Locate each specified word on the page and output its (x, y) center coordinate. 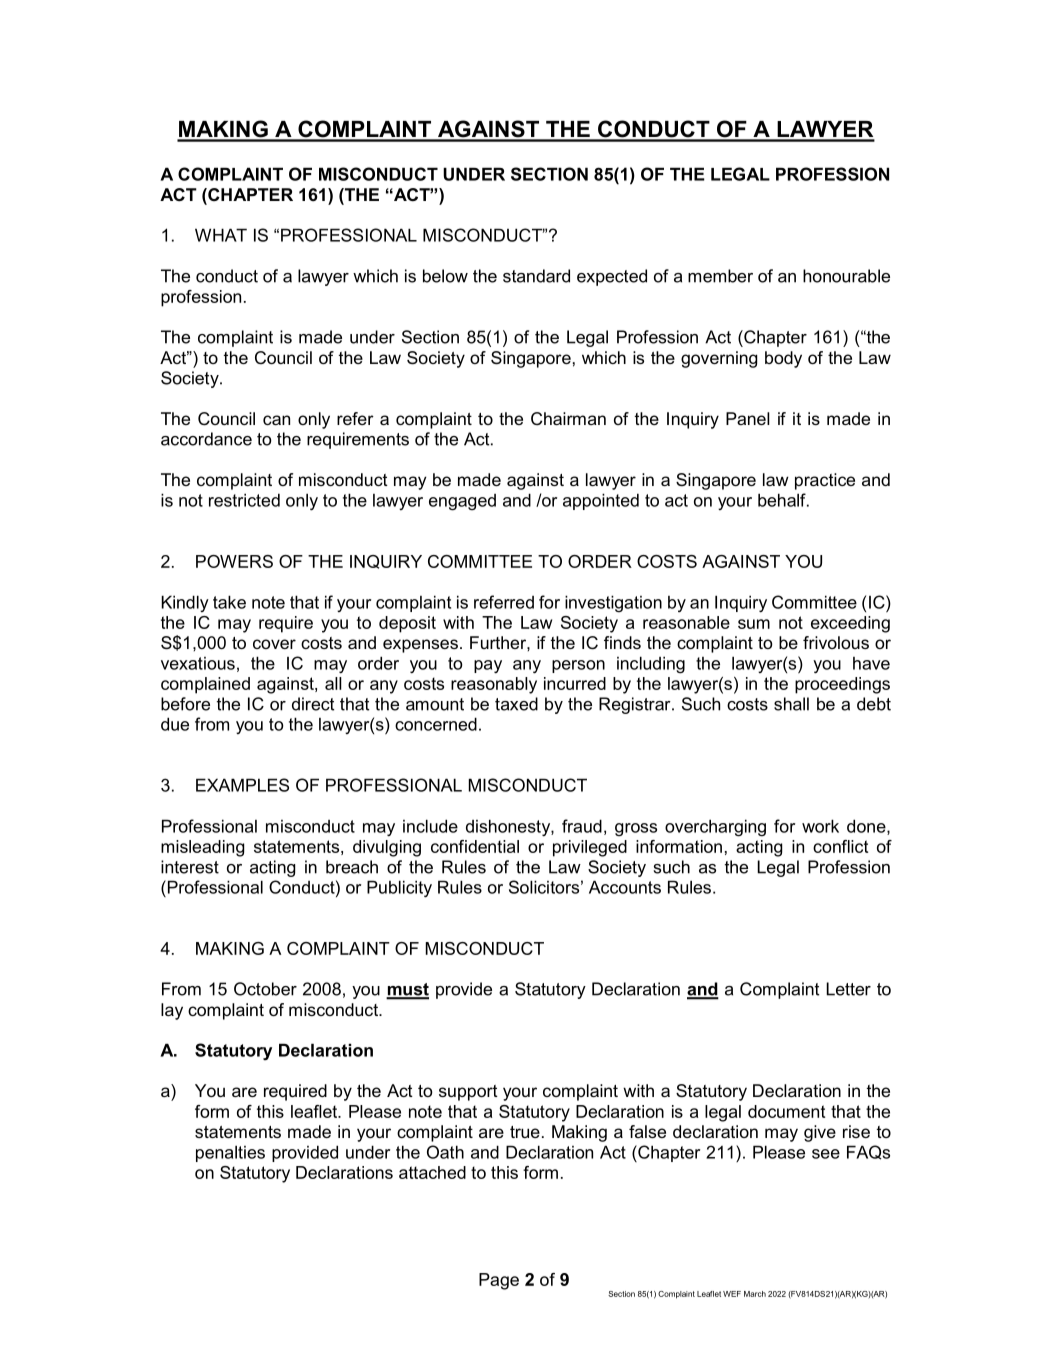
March (755, 1294)
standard (536, 276)
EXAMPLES (242, 785)
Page (499, 1281)
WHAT (221, 235)
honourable (846, 276)
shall (791, 704)
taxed (516, 704)
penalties (230, 1153)
